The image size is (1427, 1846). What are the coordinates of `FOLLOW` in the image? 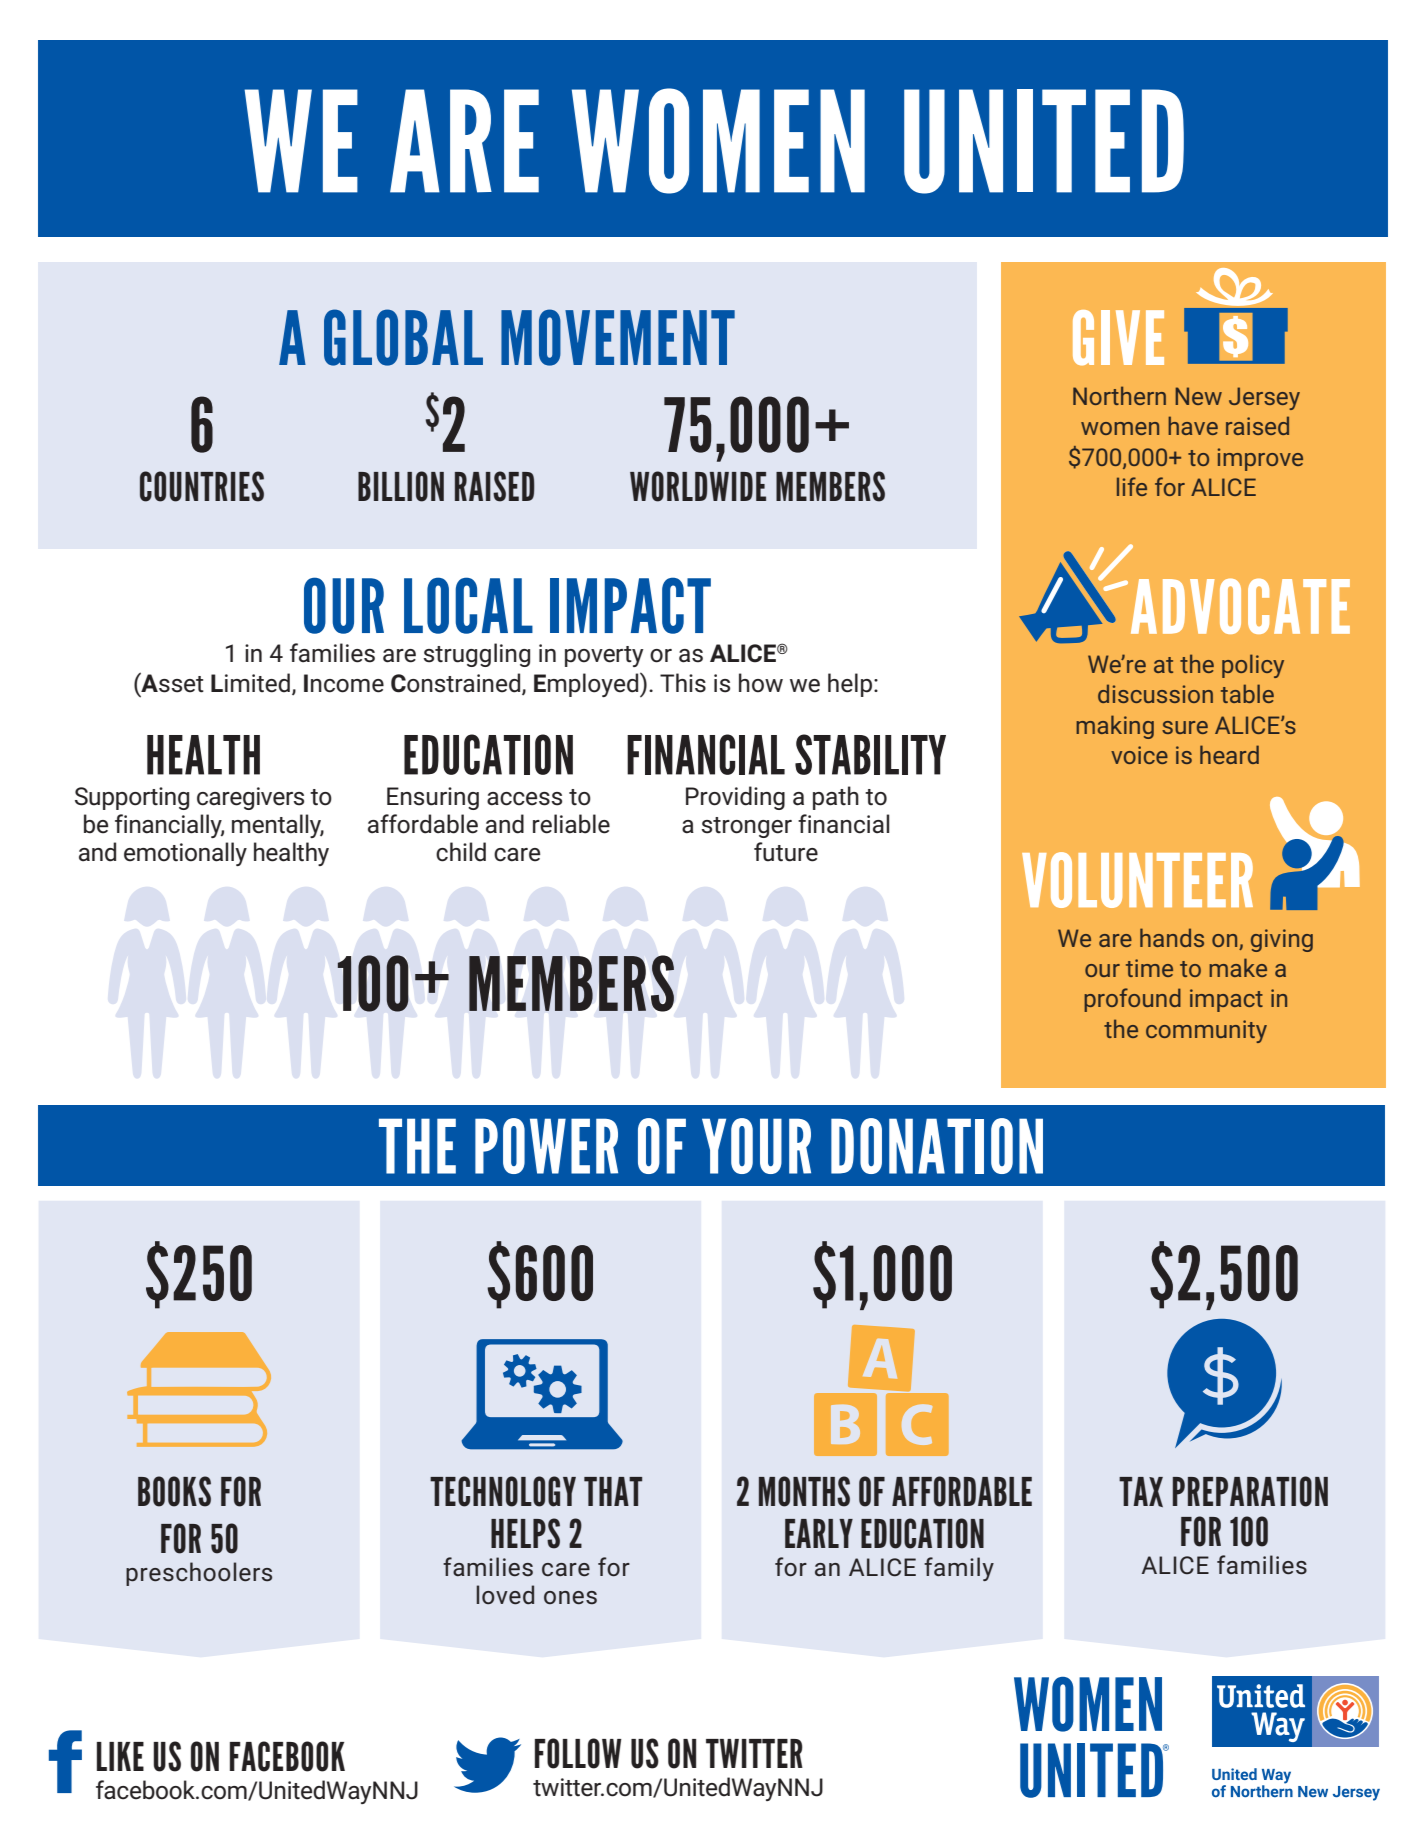 It's located at (578, 1753).
